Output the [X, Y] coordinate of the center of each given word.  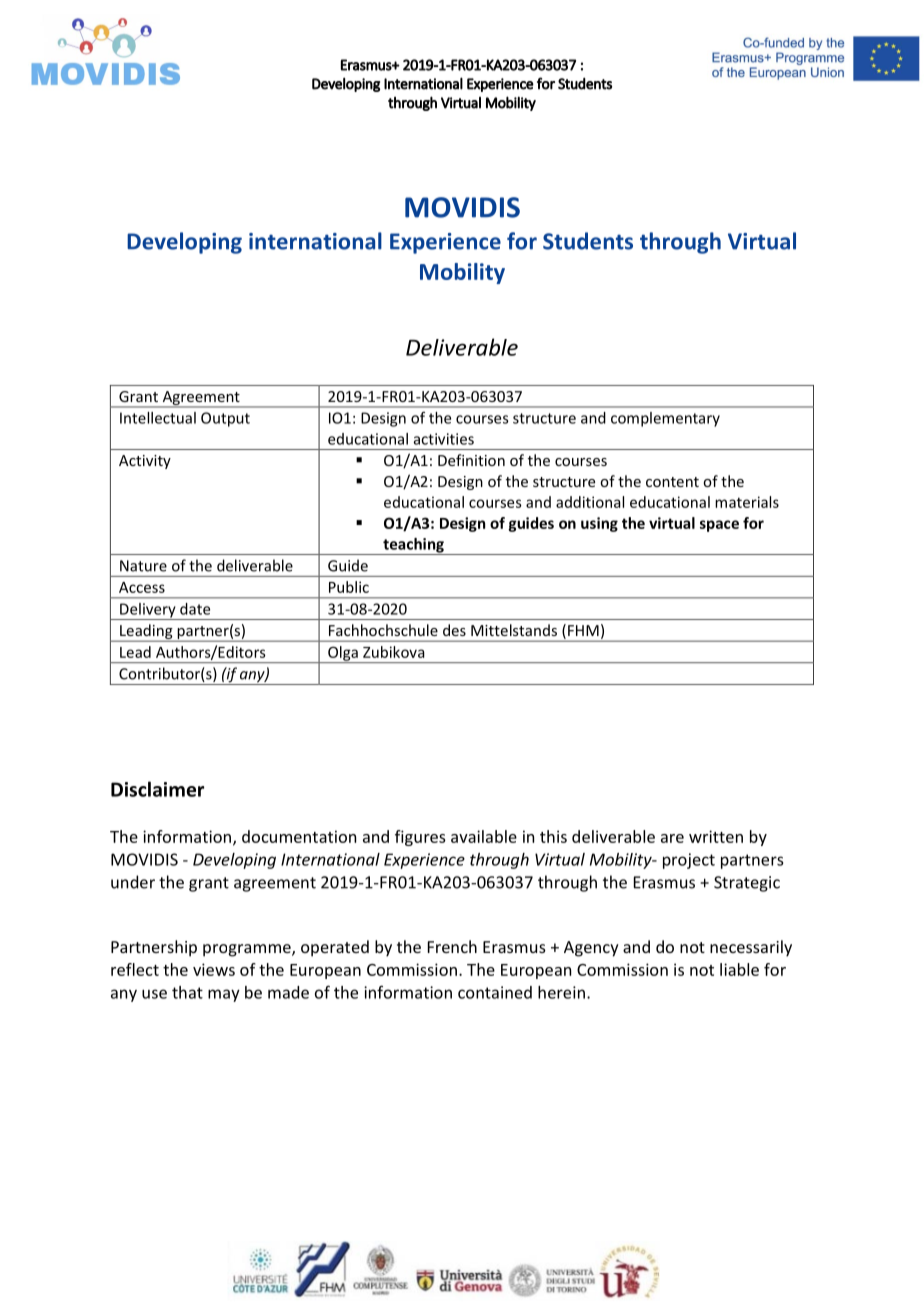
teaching [413, 546]
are [672, 838]
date [195, 609]
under [133, 882]
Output [225, 419]
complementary [665, 419]
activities [444, 439]
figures [420, 838]
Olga [343, 654]
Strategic [747, 884]
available [484, 836]
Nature [143, 566]
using [599, 524]
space [719, 526]
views [214, 969]
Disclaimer [157, 789]
